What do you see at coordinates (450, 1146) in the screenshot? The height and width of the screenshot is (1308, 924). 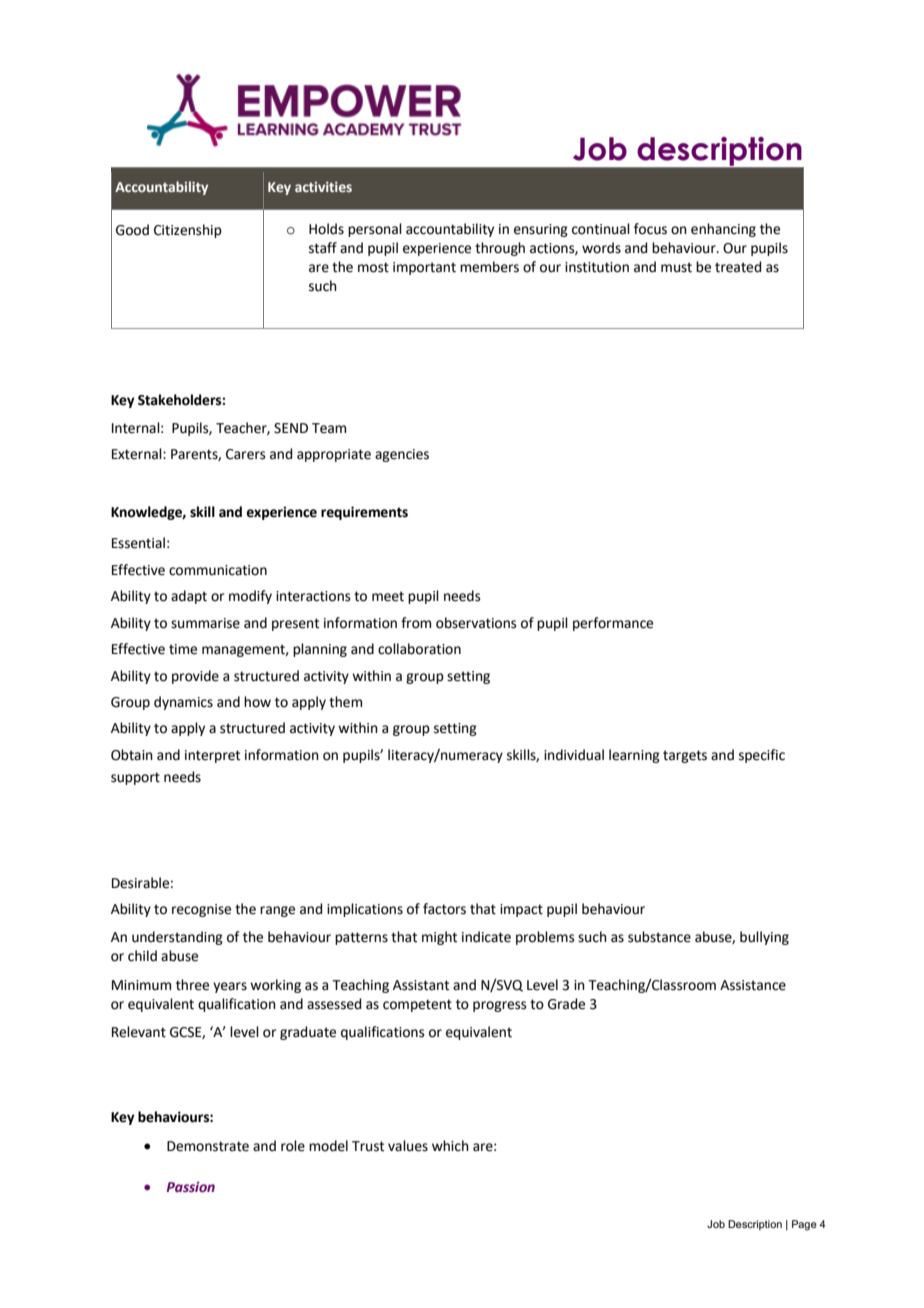 I see `which` at bounding box center [450, 1146].
